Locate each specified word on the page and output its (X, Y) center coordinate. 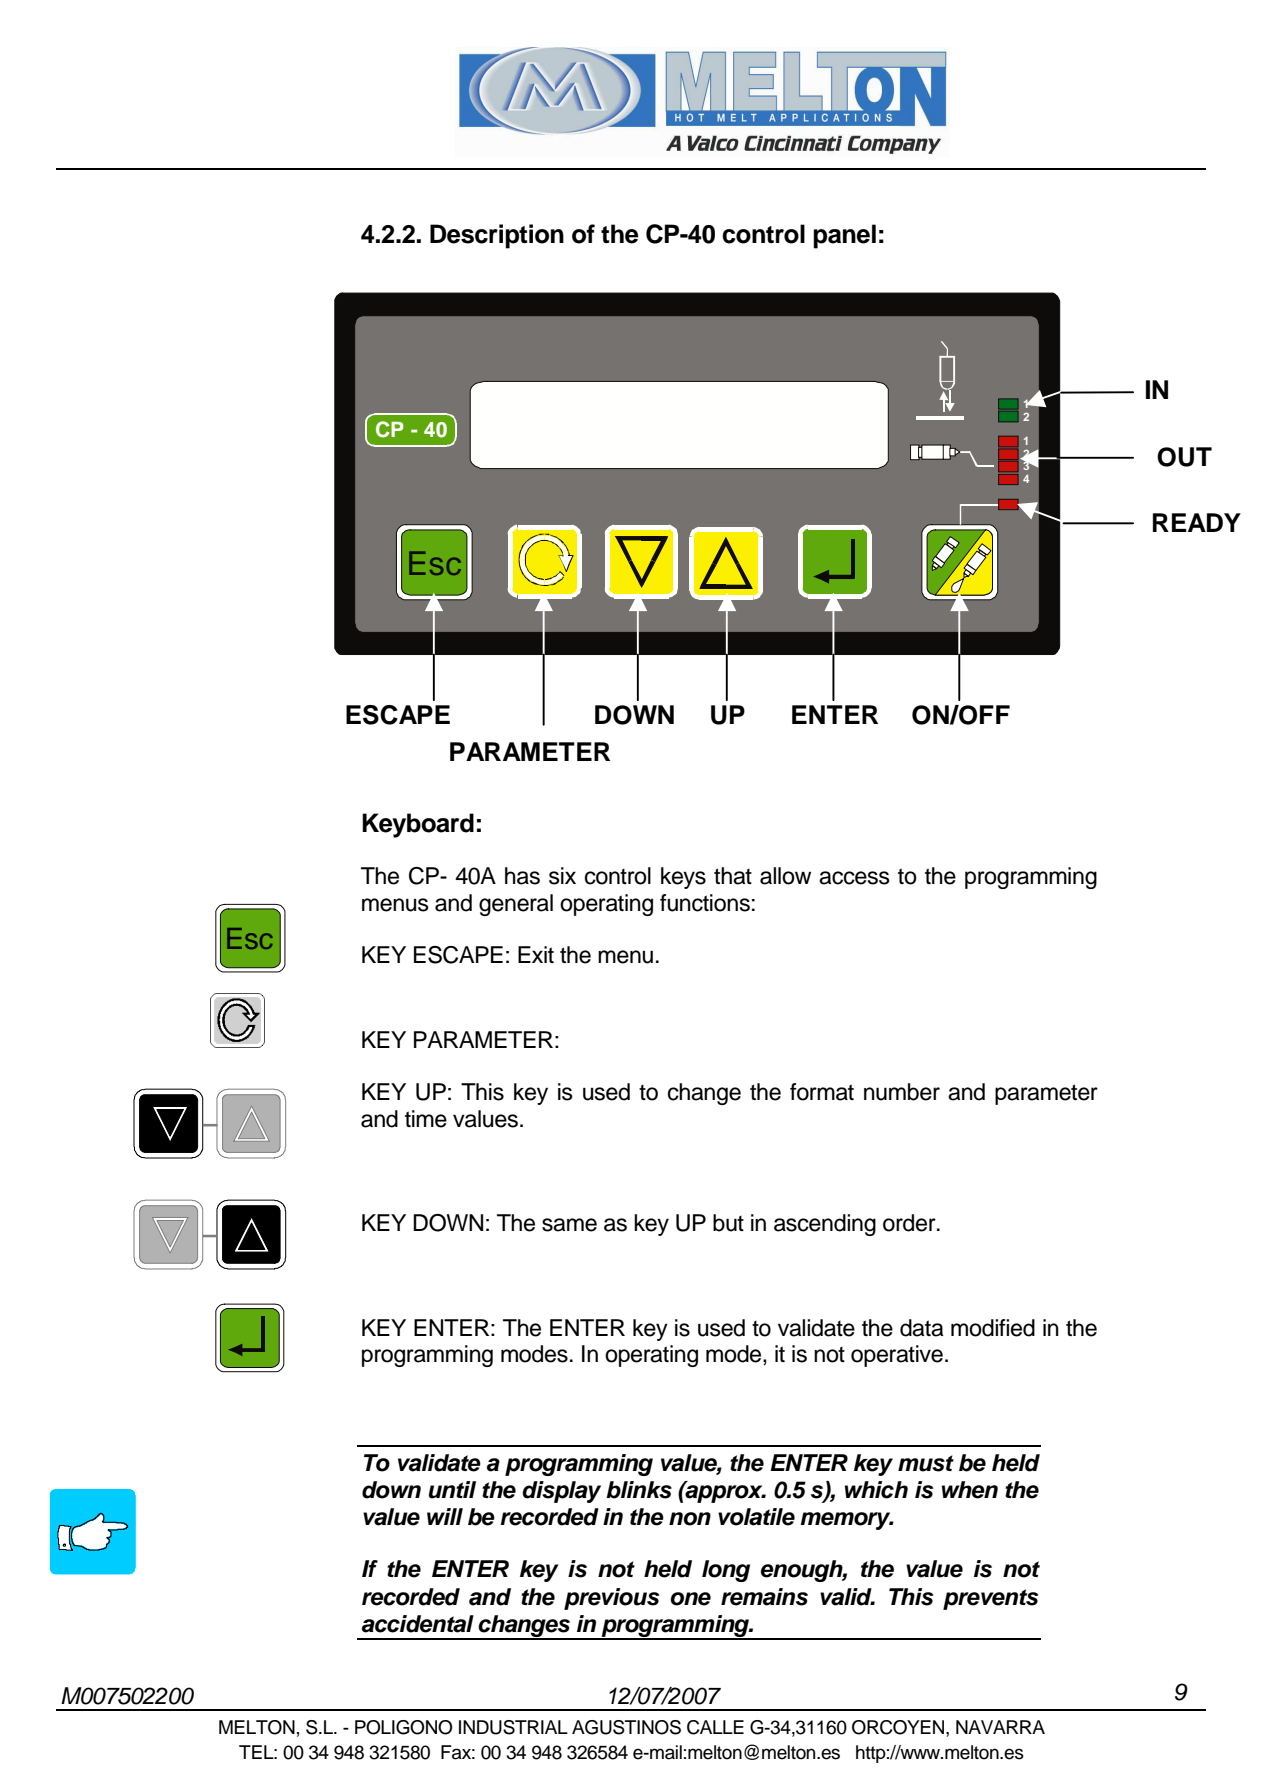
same (569, 1225)
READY (1197, 522)
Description (497, 236)
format (822, 1092)
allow (785, 876)
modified (993, 1328)
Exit (536, 954)
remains (764, 1597)
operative (897, 1356)
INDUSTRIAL (513, 1727)
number (902, 1092)
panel (844, 236)
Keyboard (418, 825)
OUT (1184, 457)
